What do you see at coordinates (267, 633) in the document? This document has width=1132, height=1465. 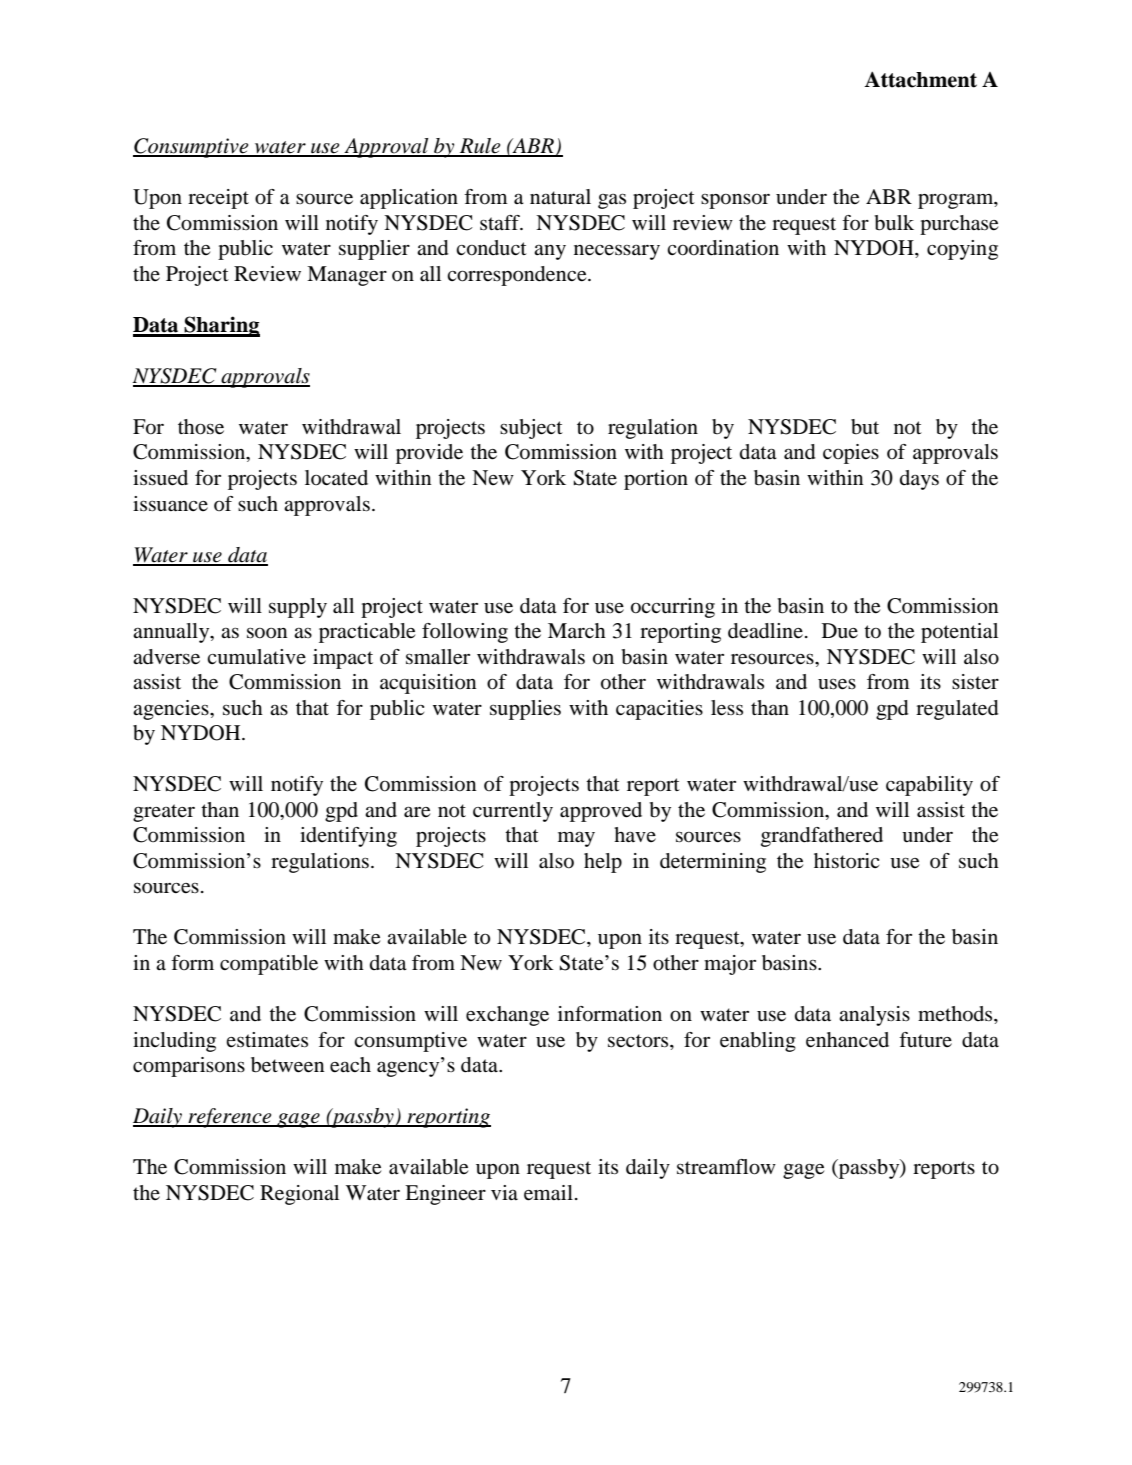 I see `soon` at bounding box center [267, 633].
